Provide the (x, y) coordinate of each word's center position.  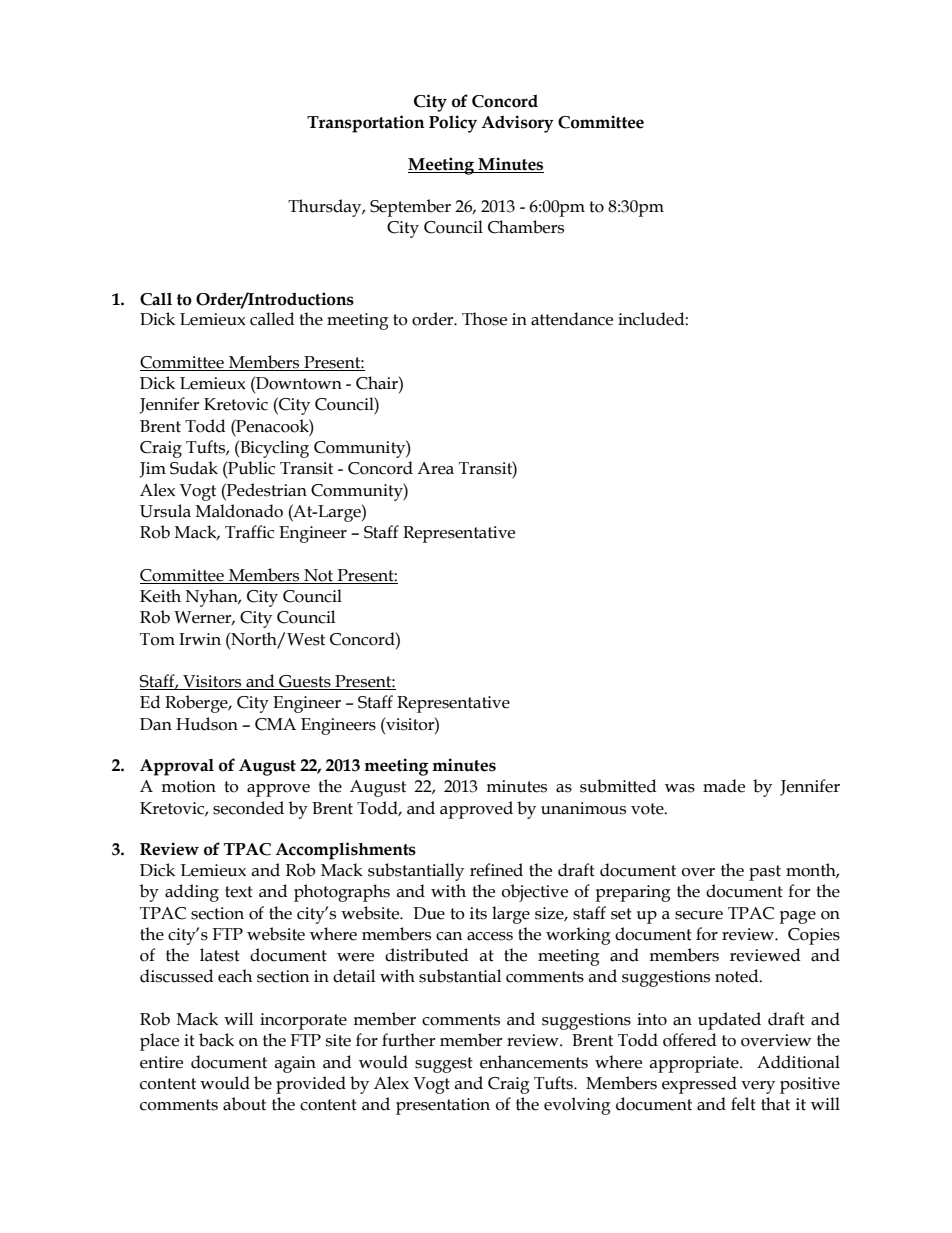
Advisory (517, 124)
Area (435, 468)
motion (188, 786)
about (244, 1104)
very (758, 1087)
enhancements (534, 1062)
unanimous (583, 808)
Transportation (366, 124)
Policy (453, 124)
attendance (572, 319)
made (724, 786)
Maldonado (239, 511)
